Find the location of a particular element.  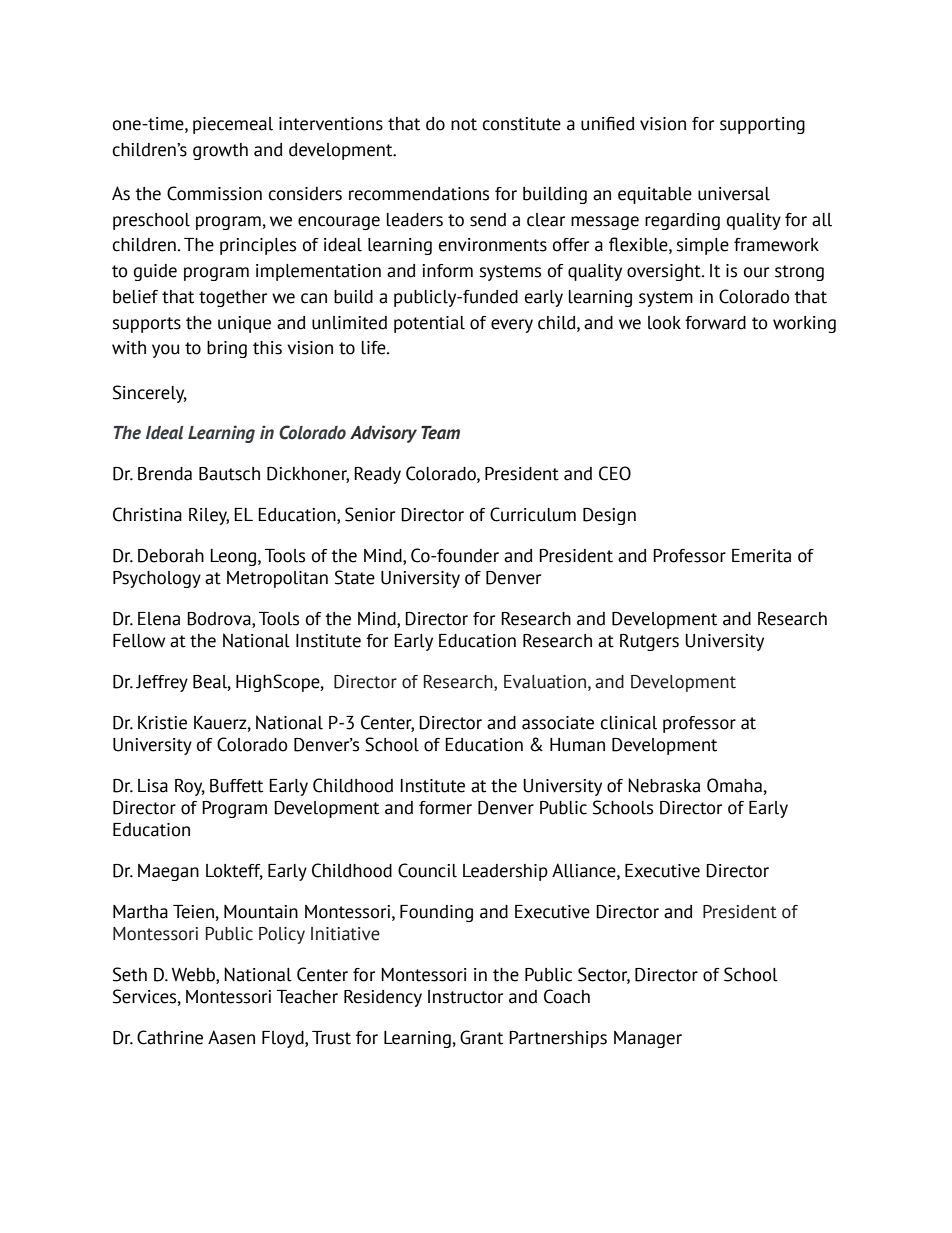

bring is located at coordinates (227, 349).
